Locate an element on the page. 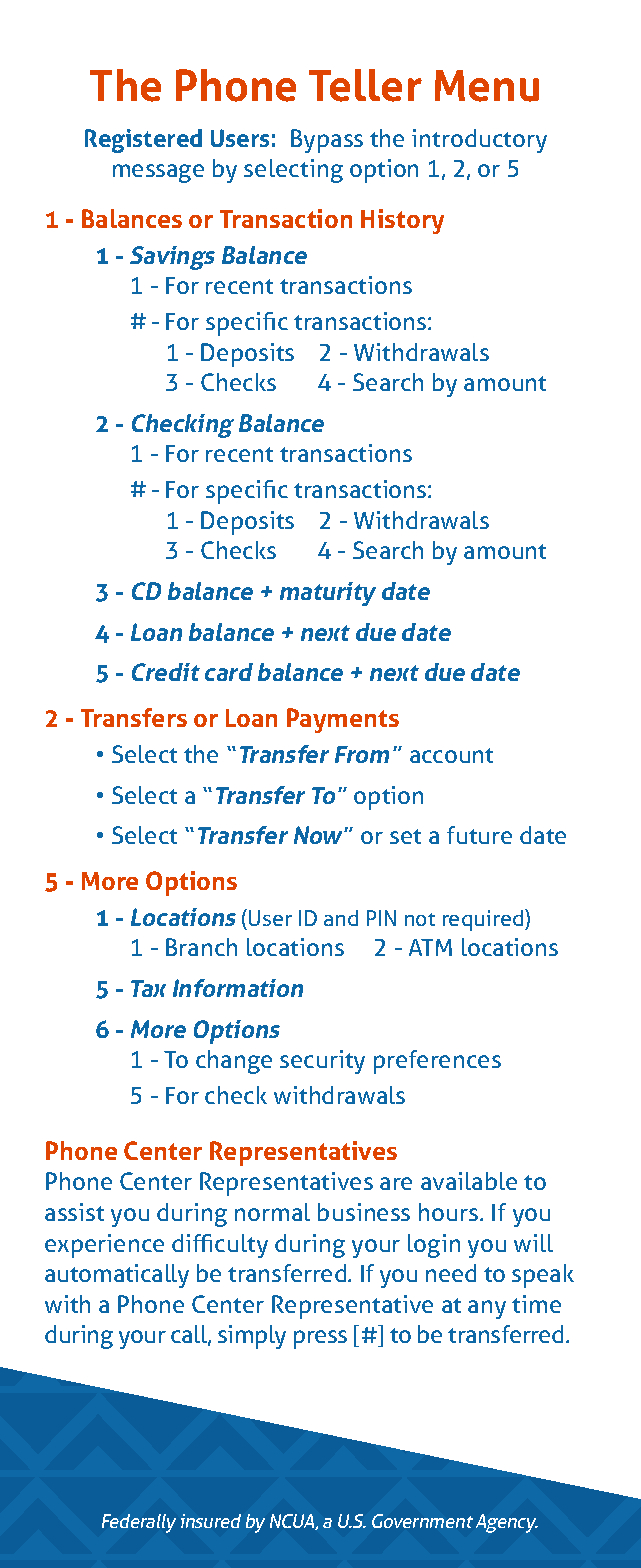  preferences is located at coordinates (437, 1062).
